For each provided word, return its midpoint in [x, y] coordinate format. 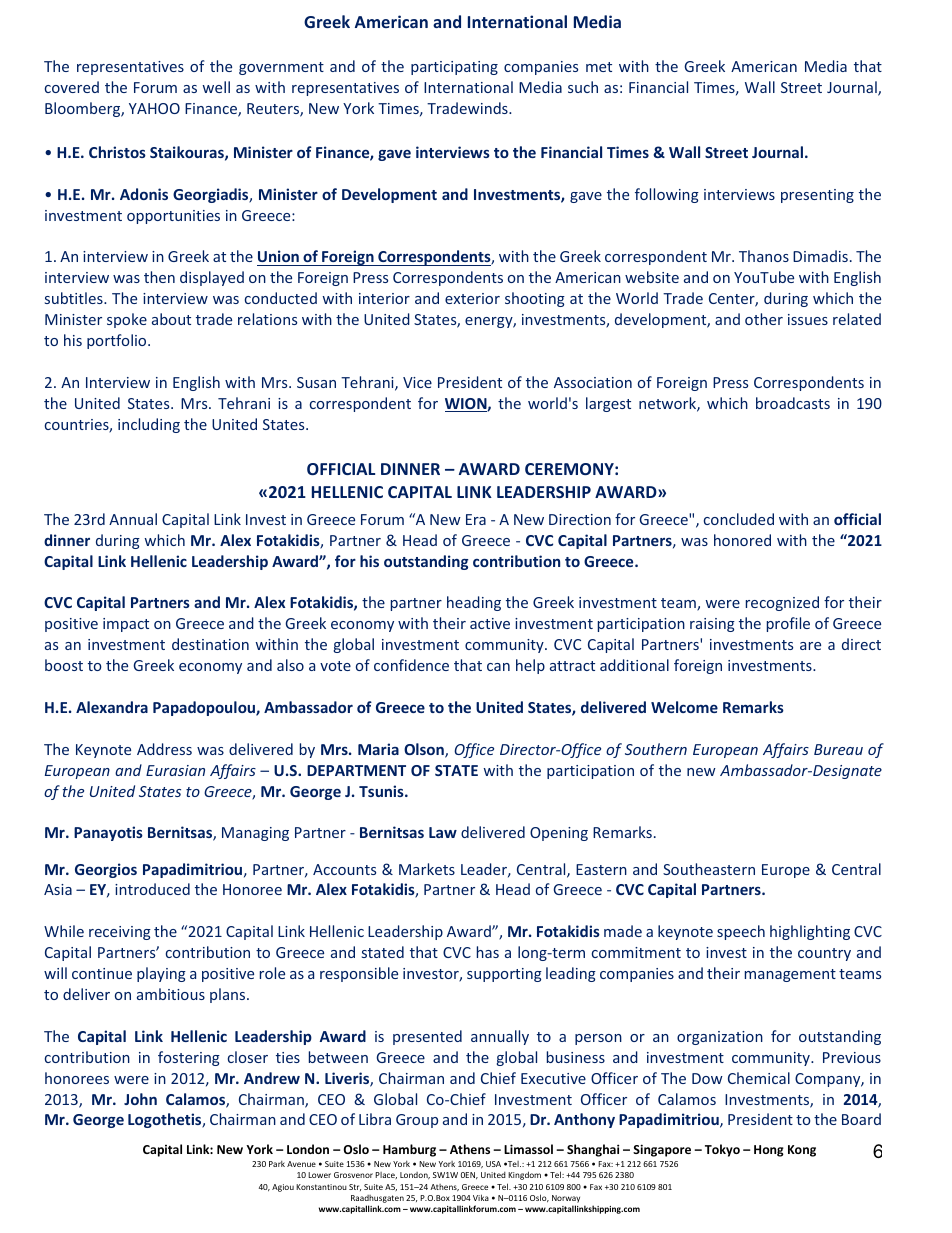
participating [454, 68]
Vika [481, 1197]
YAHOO [154, 108]
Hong [769, 1151]
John [140, 1099]
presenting [817, 196]
